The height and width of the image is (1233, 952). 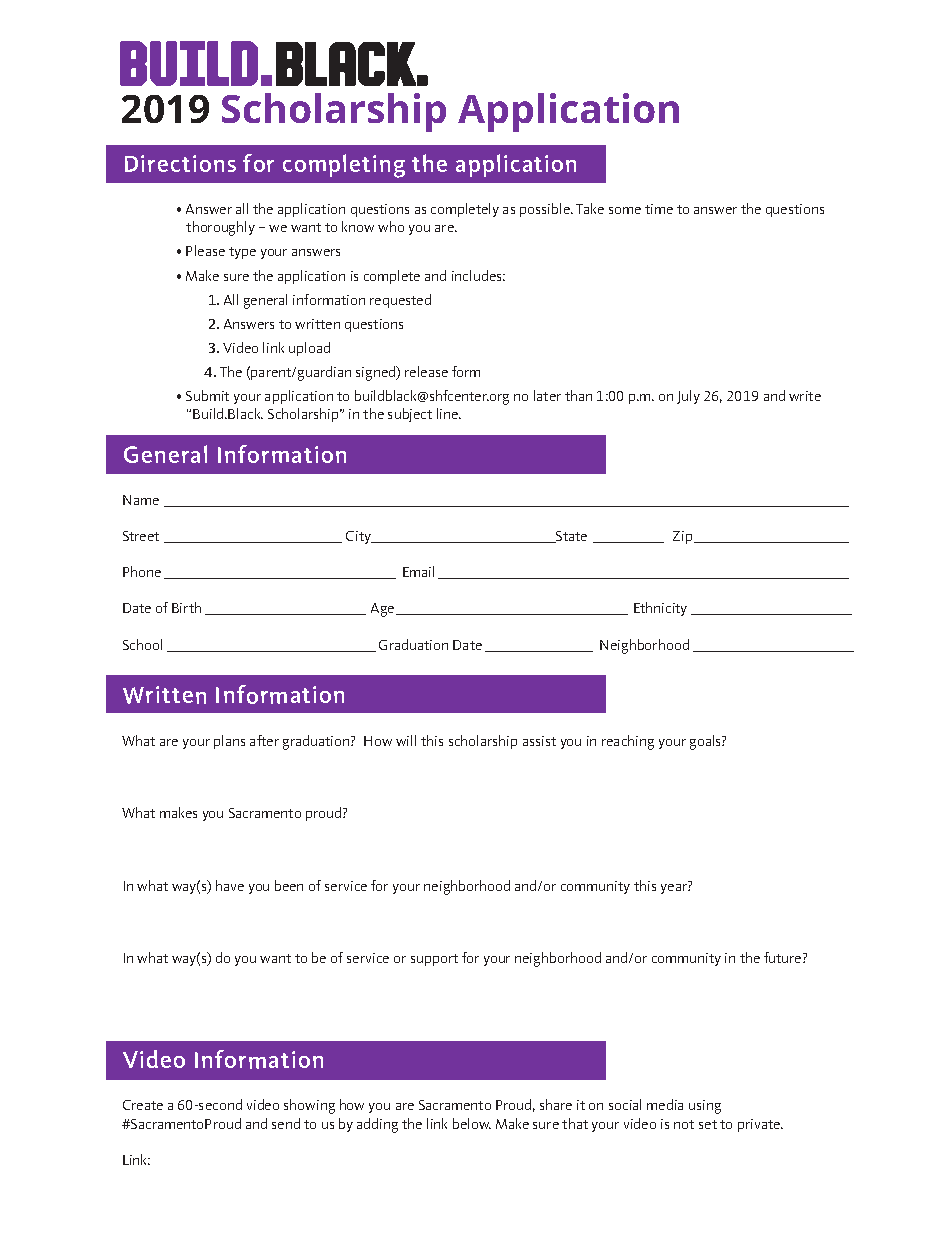 What do you see at coordinates (220, 228) in the image?
I see `thoroughly` at bounding box center [220, 228].
